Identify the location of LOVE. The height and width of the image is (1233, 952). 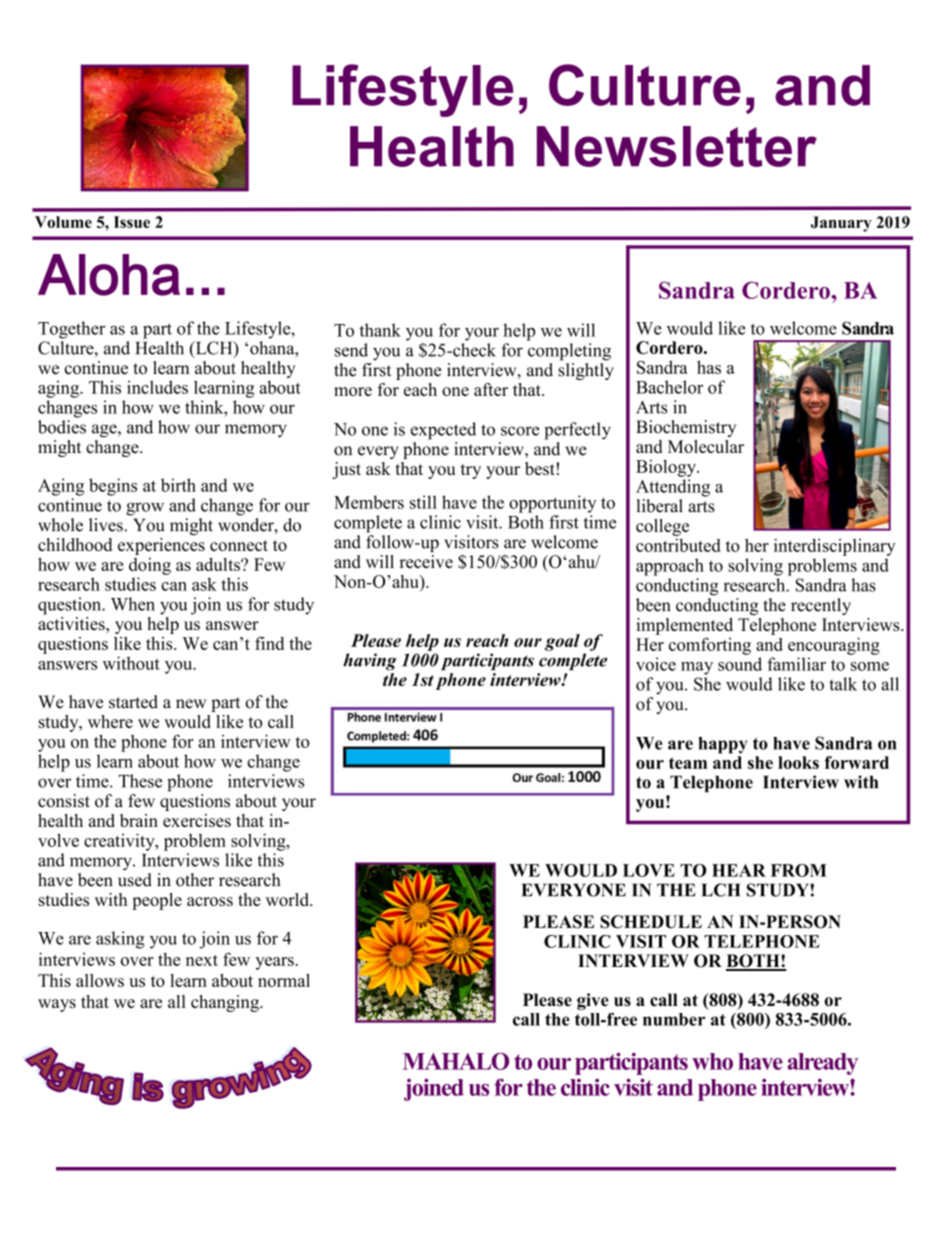
(649, 870).
